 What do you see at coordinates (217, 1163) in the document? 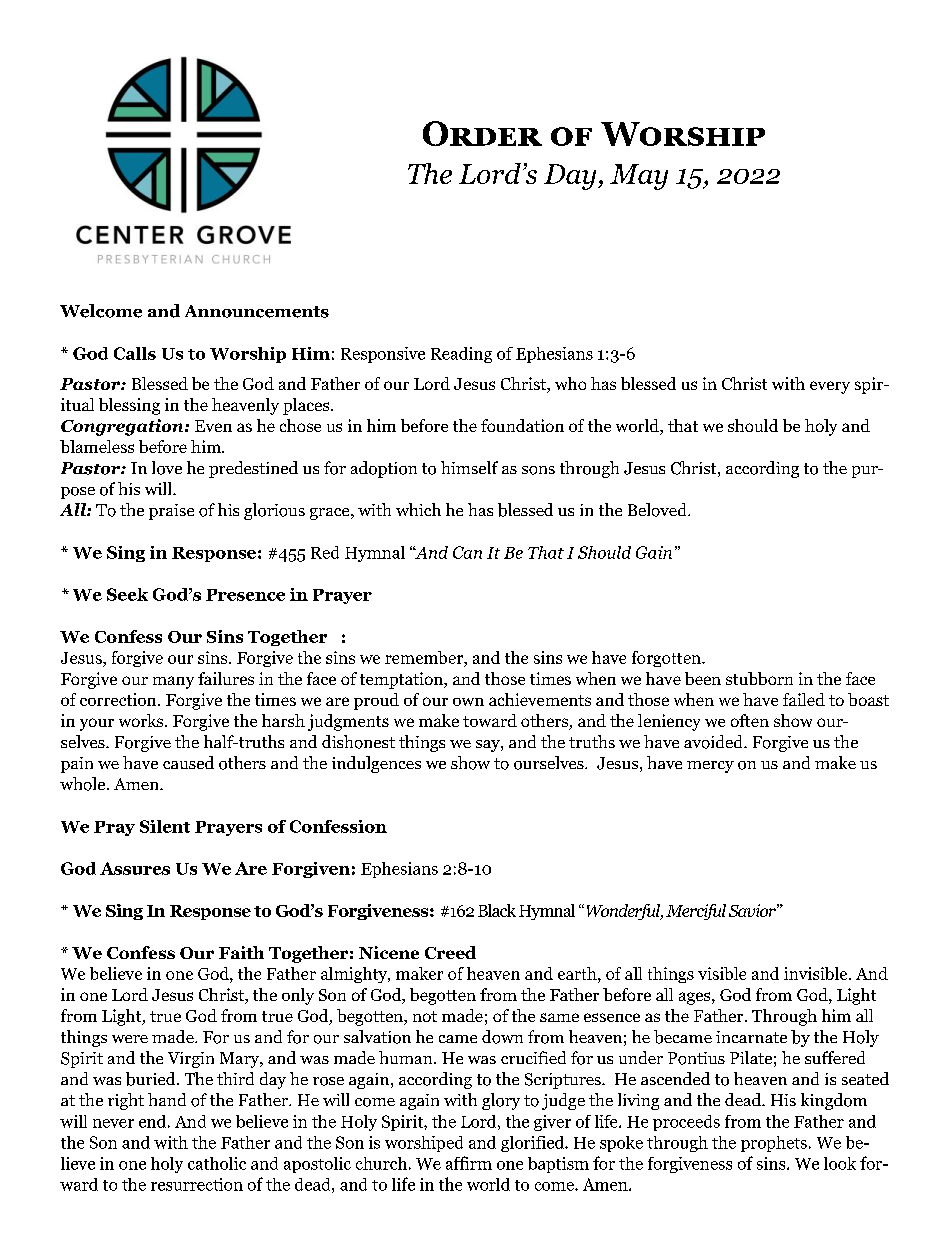
I see `catholic` at bounding box center [217, 1163].
